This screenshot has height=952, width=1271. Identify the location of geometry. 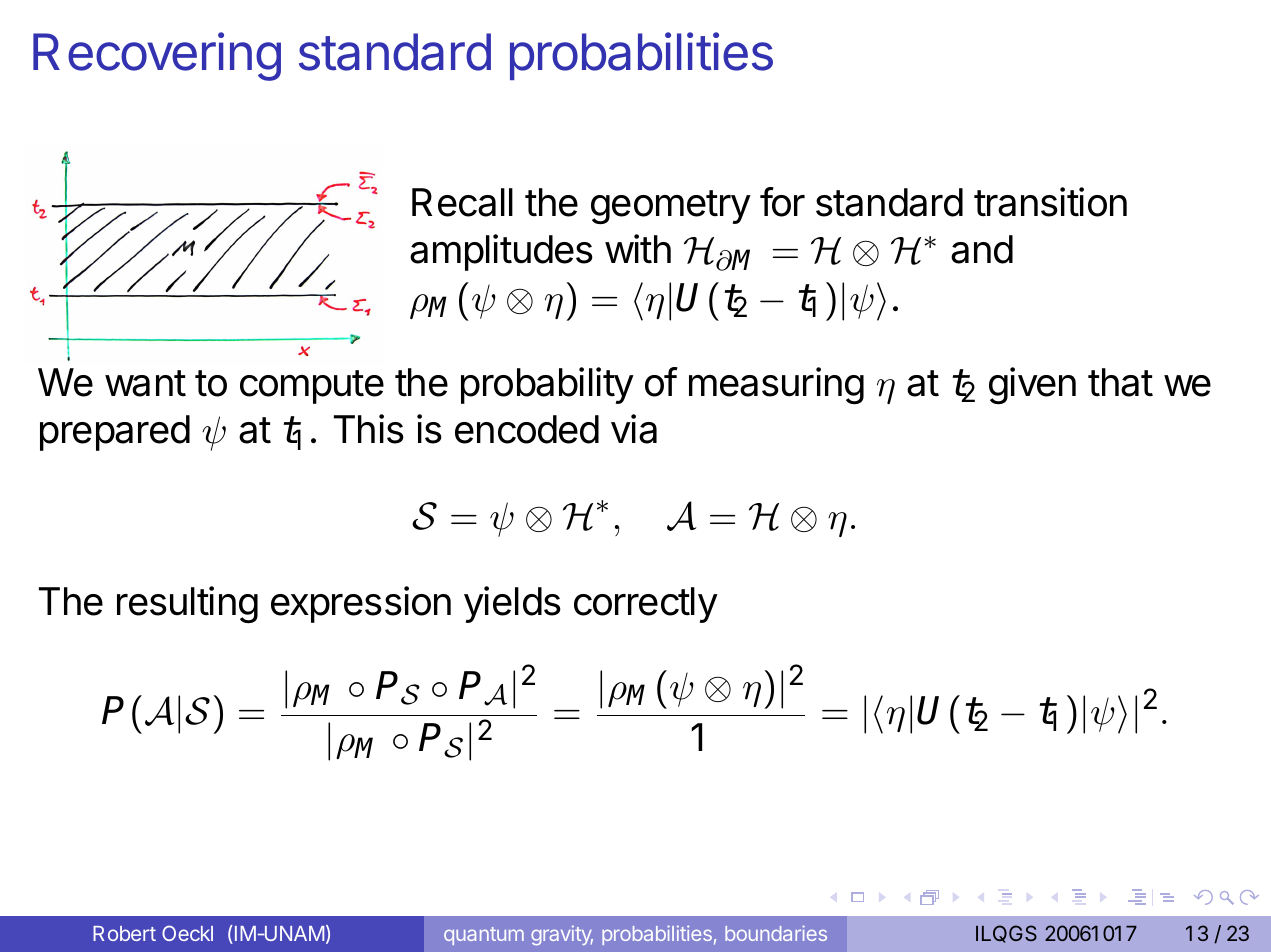
(671, 207).
